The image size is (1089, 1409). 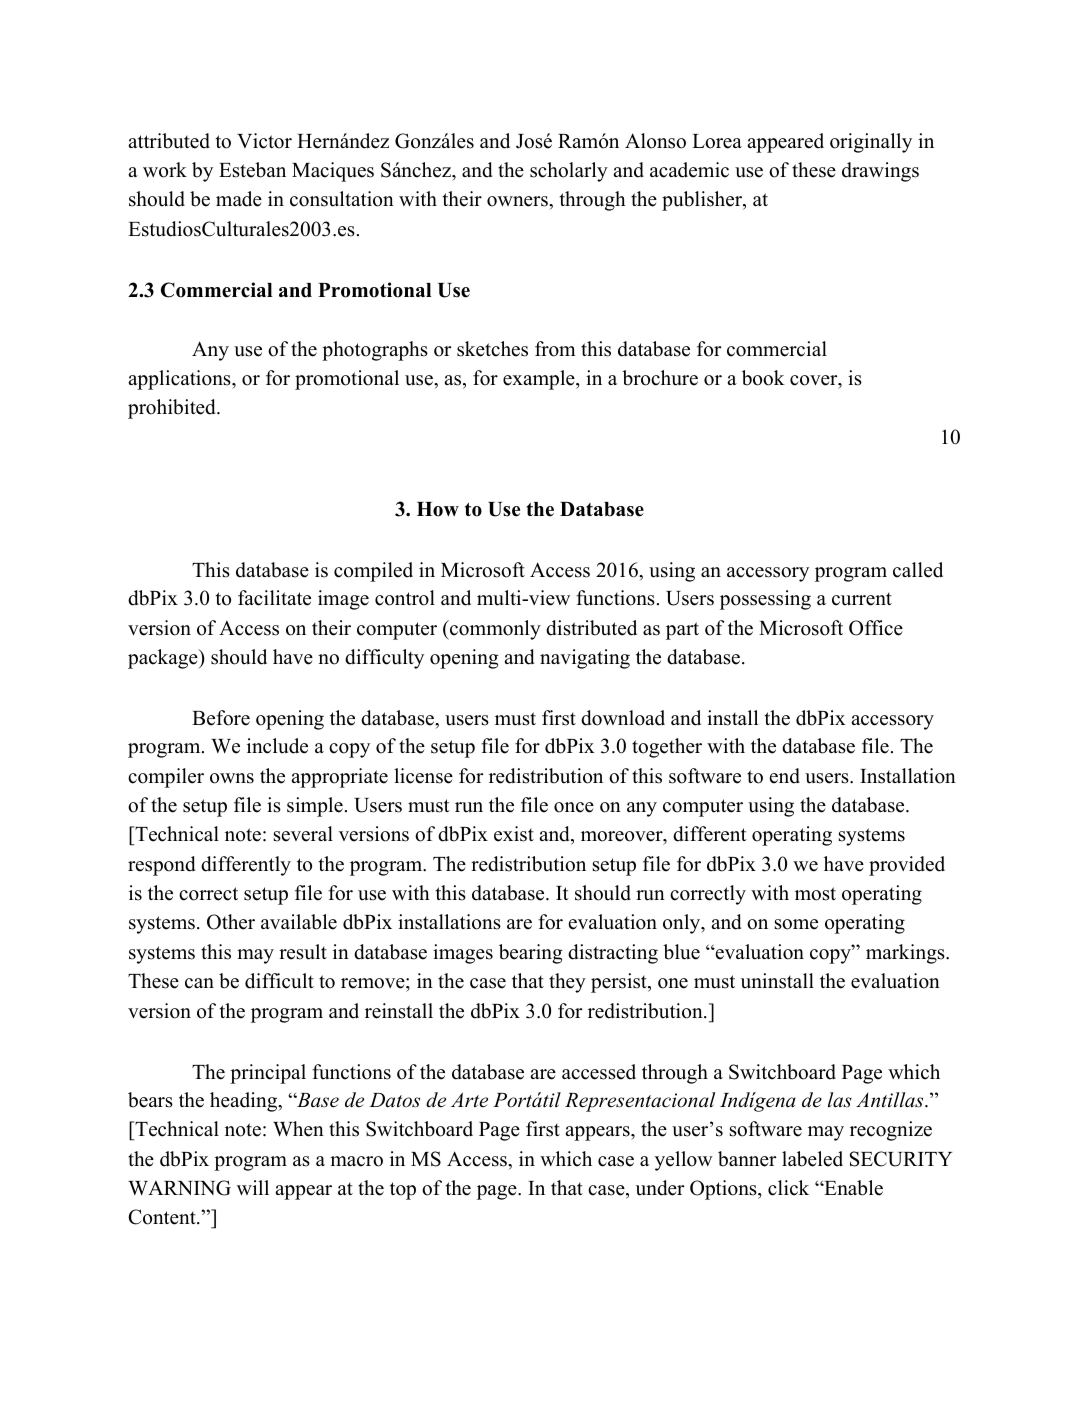 What do you see at coordinates (540, 380) in the screenshot?
I see `example` at bounding box center [540, 380].
